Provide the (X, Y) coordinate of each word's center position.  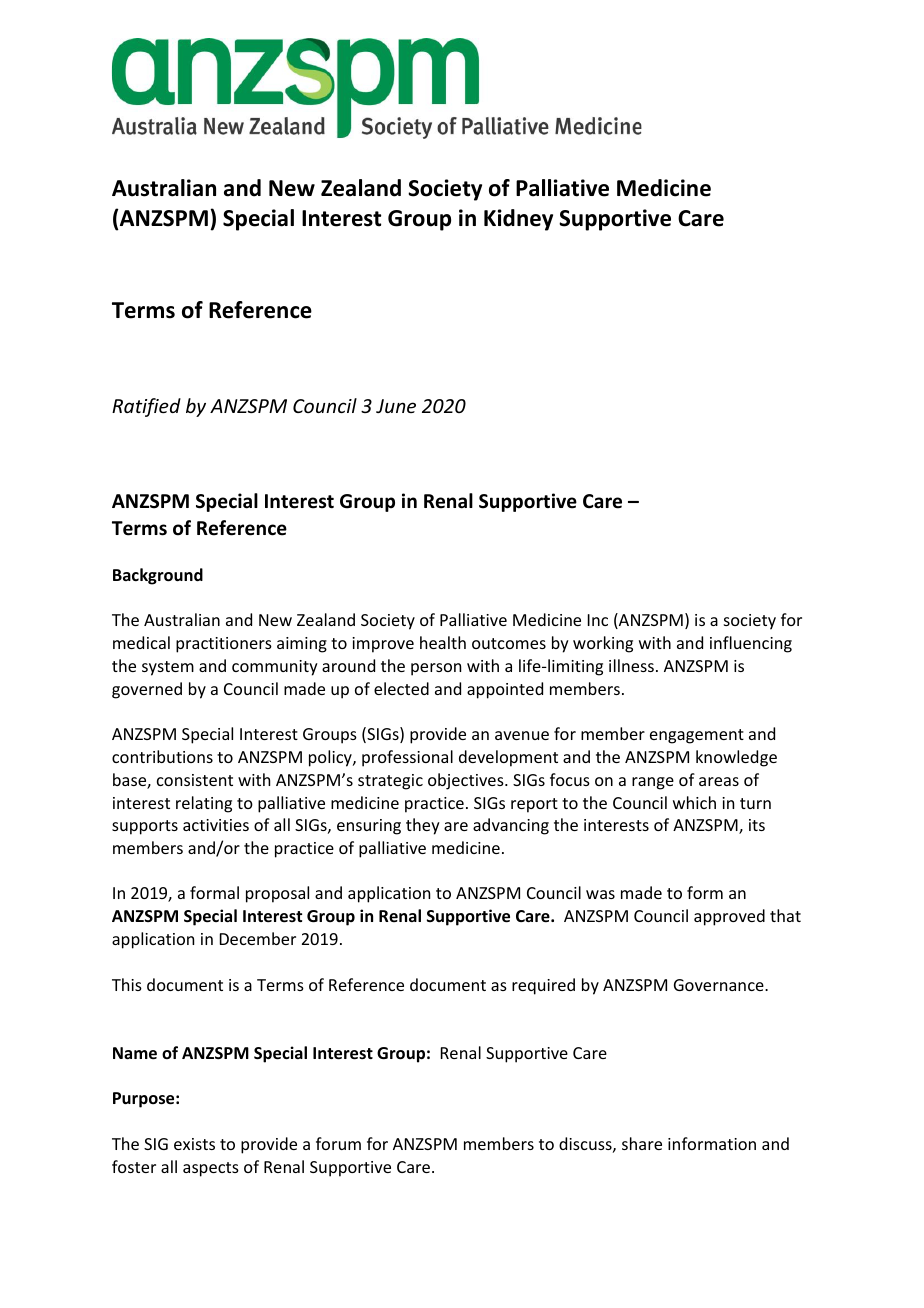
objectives (467, 781)
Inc (598, 620)
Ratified (146, 407)
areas (719, 781)
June (396, 406)
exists (194, 1144)
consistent (195, 780)
